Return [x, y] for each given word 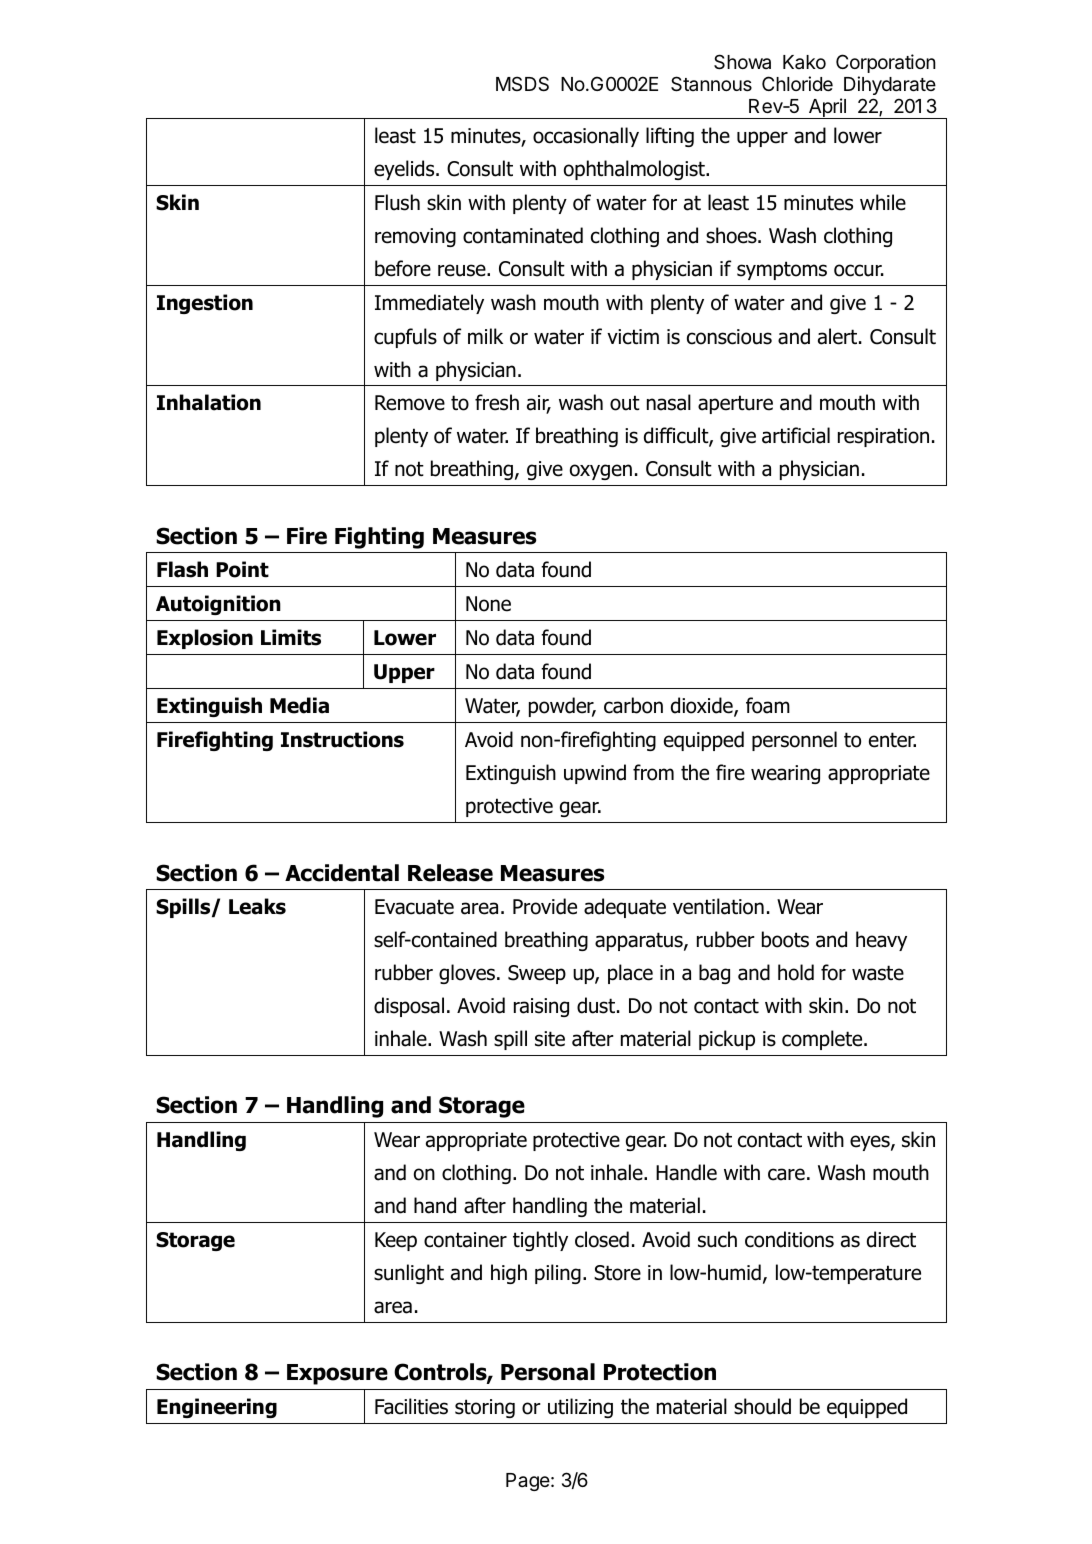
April [827, 108]
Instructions [342, 739]
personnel [794, 741]
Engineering [217, 1408]
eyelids [405, 170]
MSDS [522, 84]
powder [562, 707]
